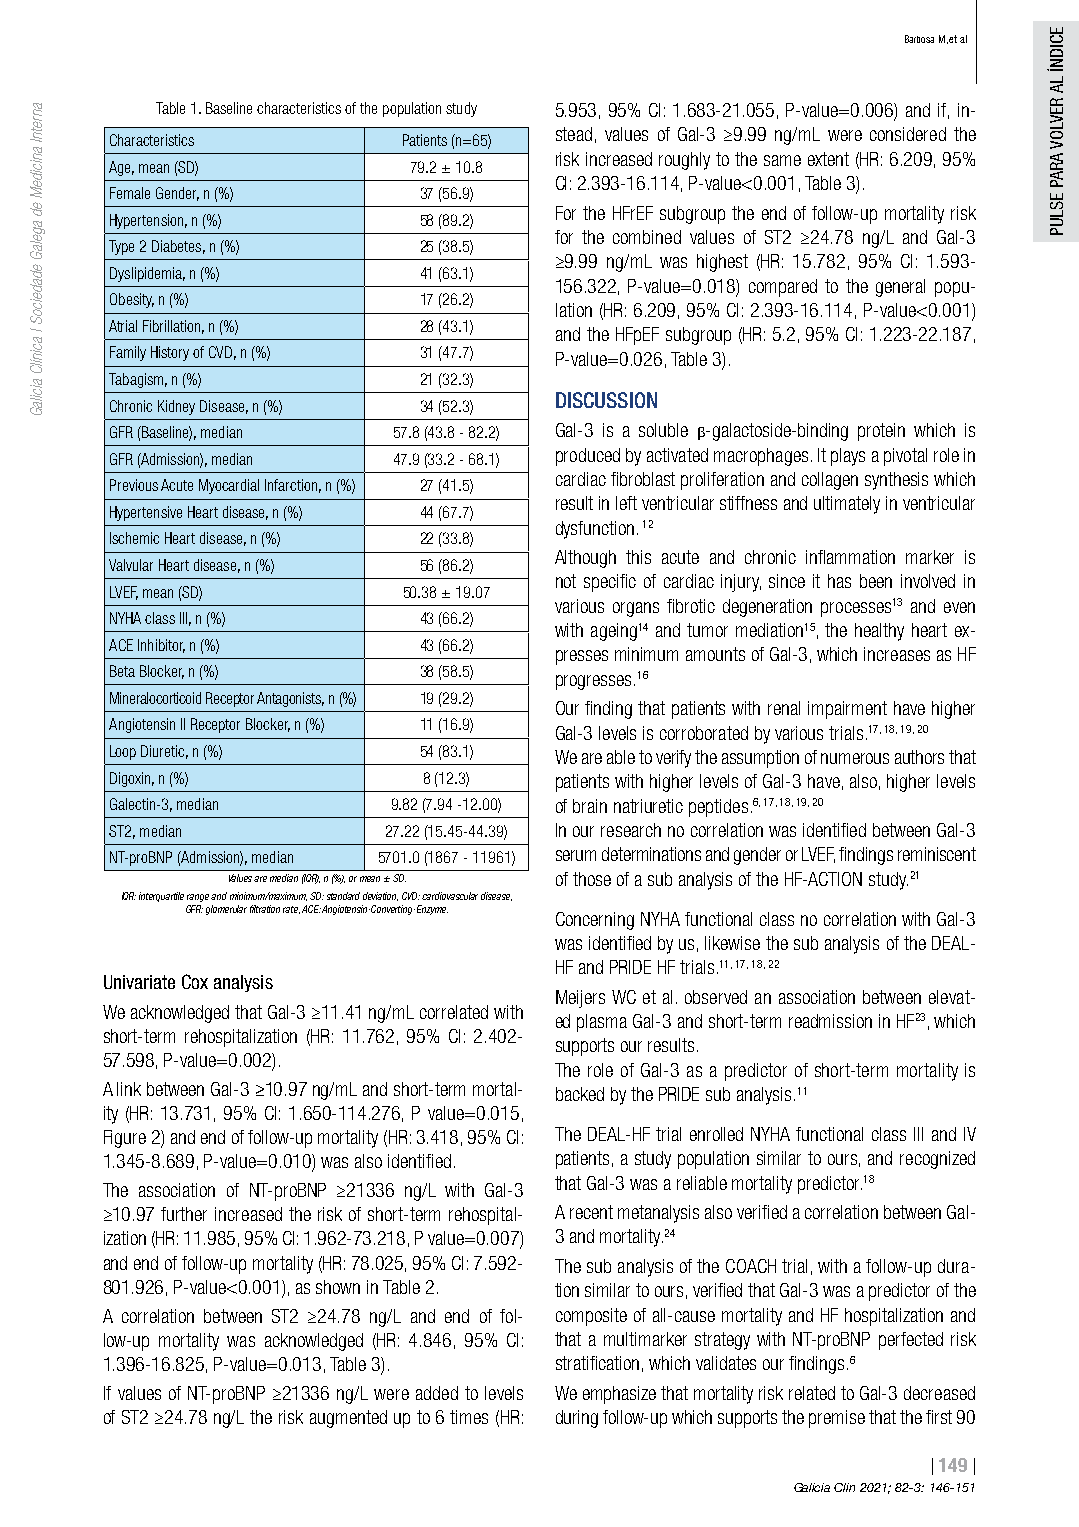 The width and height of the screenshot is (1079, 1527). What do you see at coordinates (828, 159) in the screenshot?
I see `extent` at bounding box center [828, 159].
